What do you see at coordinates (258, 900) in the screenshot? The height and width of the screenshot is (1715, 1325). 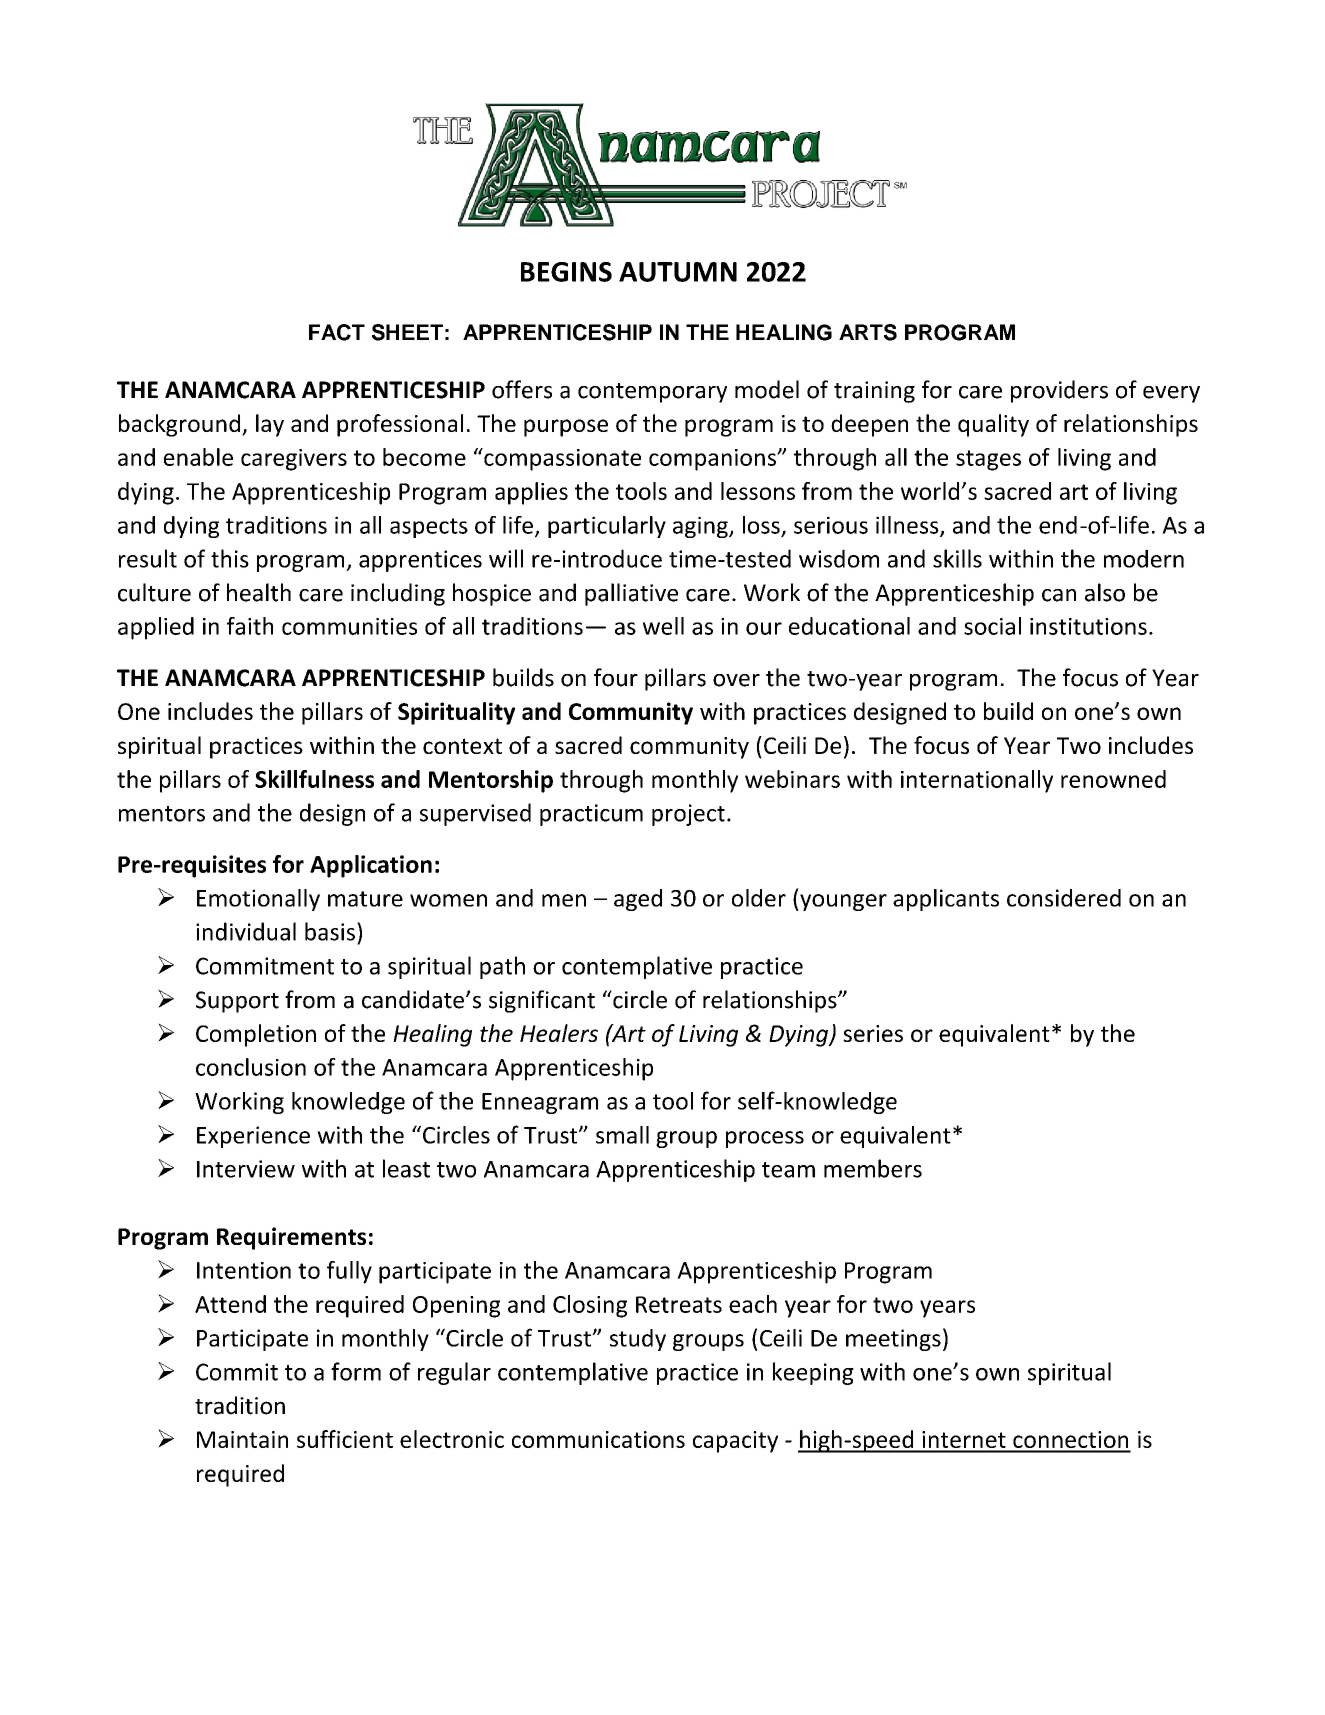 I see `Emotionally` at bounding box center [258, 900].
